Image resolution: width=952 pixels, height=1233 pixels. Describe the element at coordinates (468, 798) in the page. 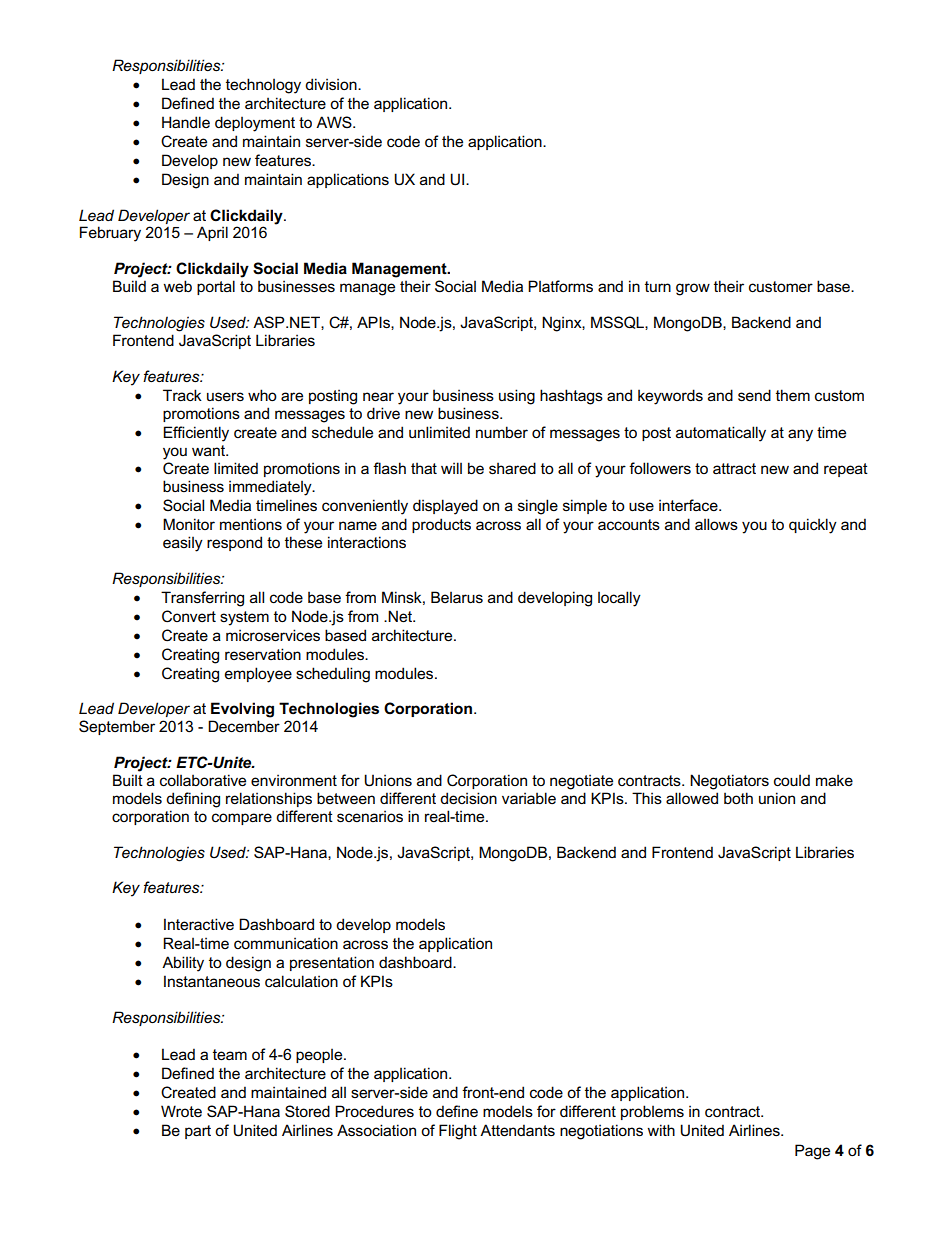

I see `decision` at that location.
